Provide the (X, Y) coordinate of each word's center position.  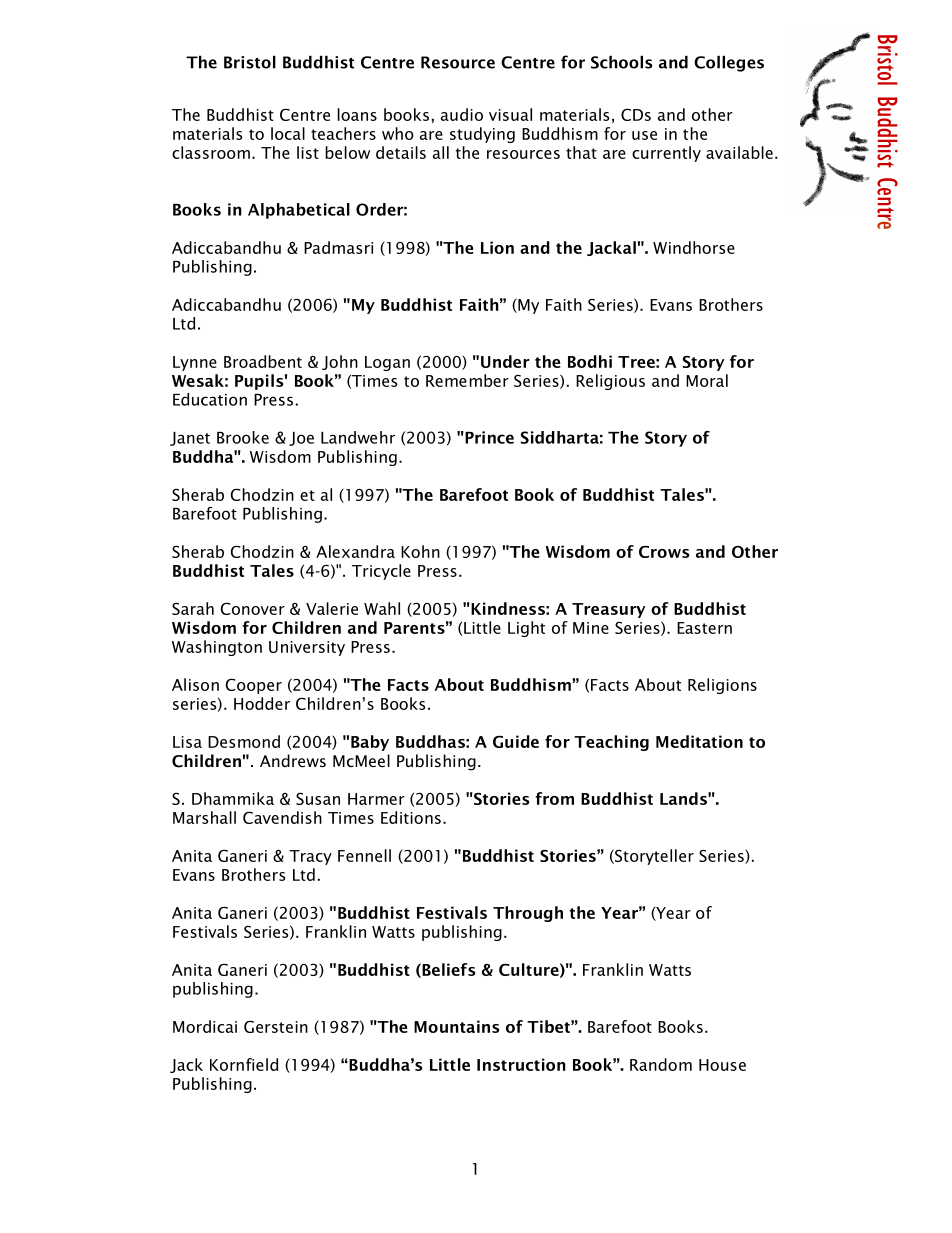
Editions (411, 817)
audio (462, 114)
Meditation (699, 741)
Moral (707, 380)
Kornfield (244, 1064)
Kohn (420, 551)
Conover (253, 608)
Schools (622, 62)
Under (505, 361)
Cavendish (282, 817)
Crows (664, 551)
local (288, 133)
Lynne (195, 363)
